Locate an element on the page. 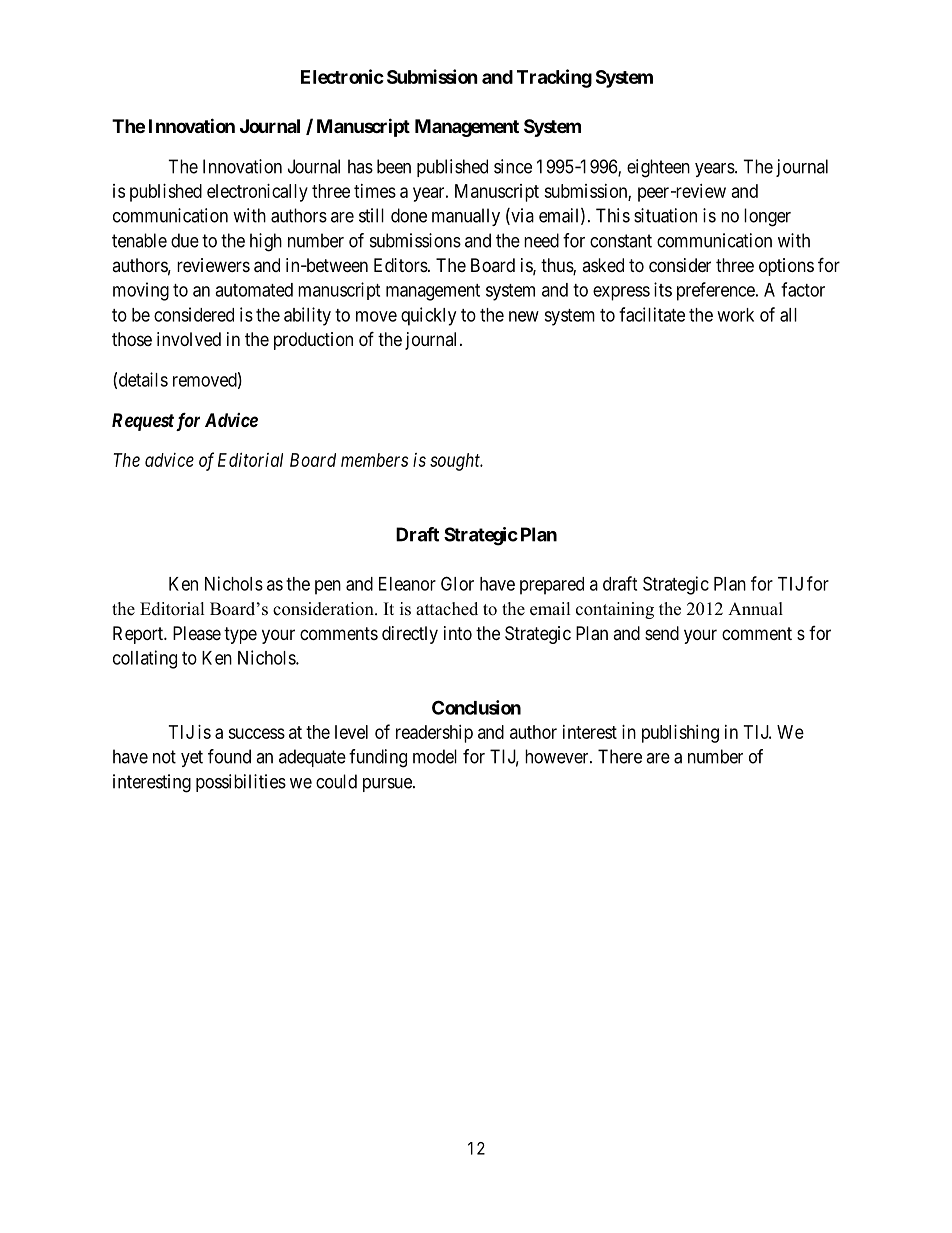 The width and height of the document is (952, 1233). model is located at coordinates (435, 756).
